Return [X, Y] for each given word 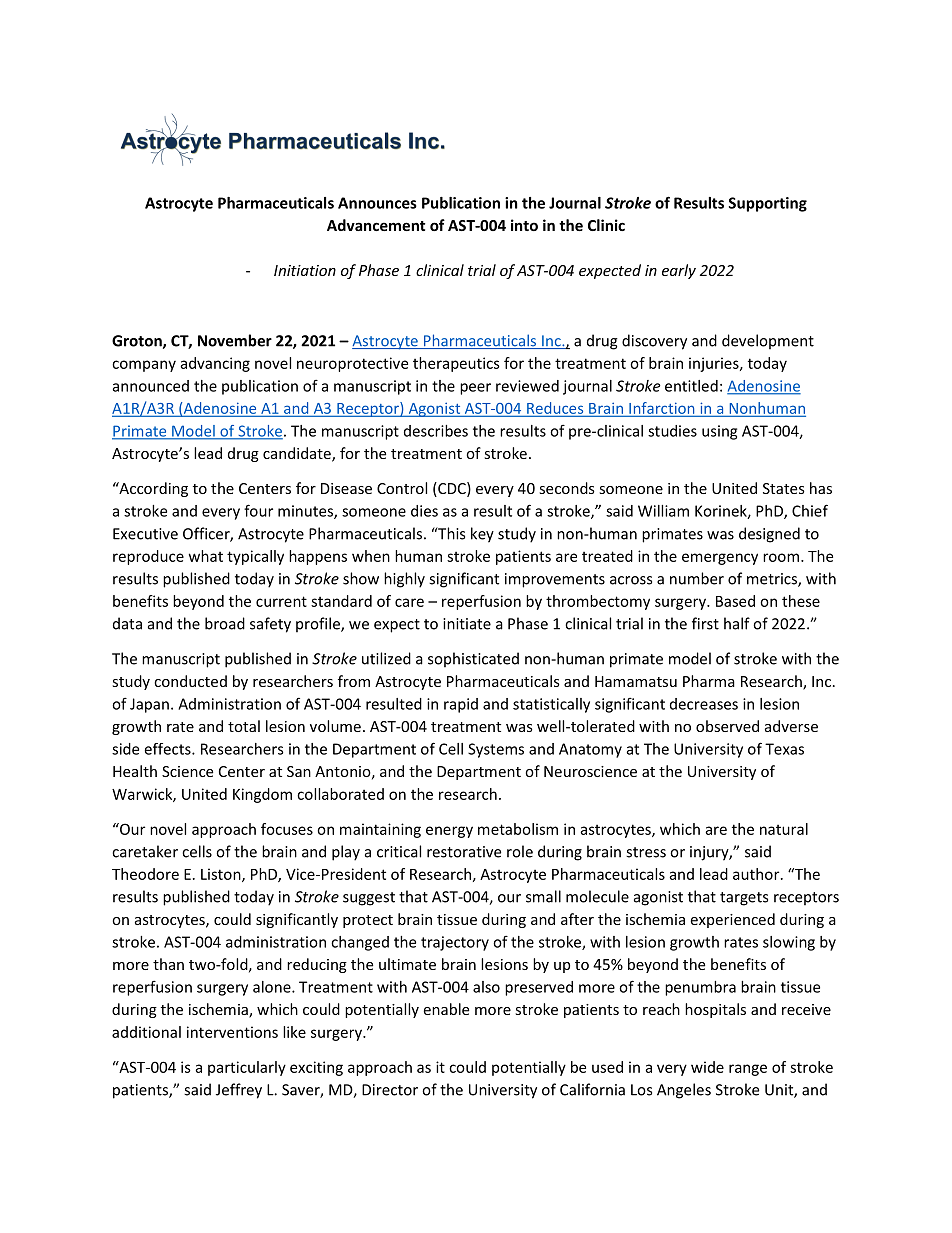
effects [168, 749]
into [524, 225]
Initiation [305, 270]
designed [769, 535]
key [482, 535]
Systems [496, 750]
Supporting [768, 204]
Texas [784, 749]
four [258, 510]
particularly [247, 1068]
